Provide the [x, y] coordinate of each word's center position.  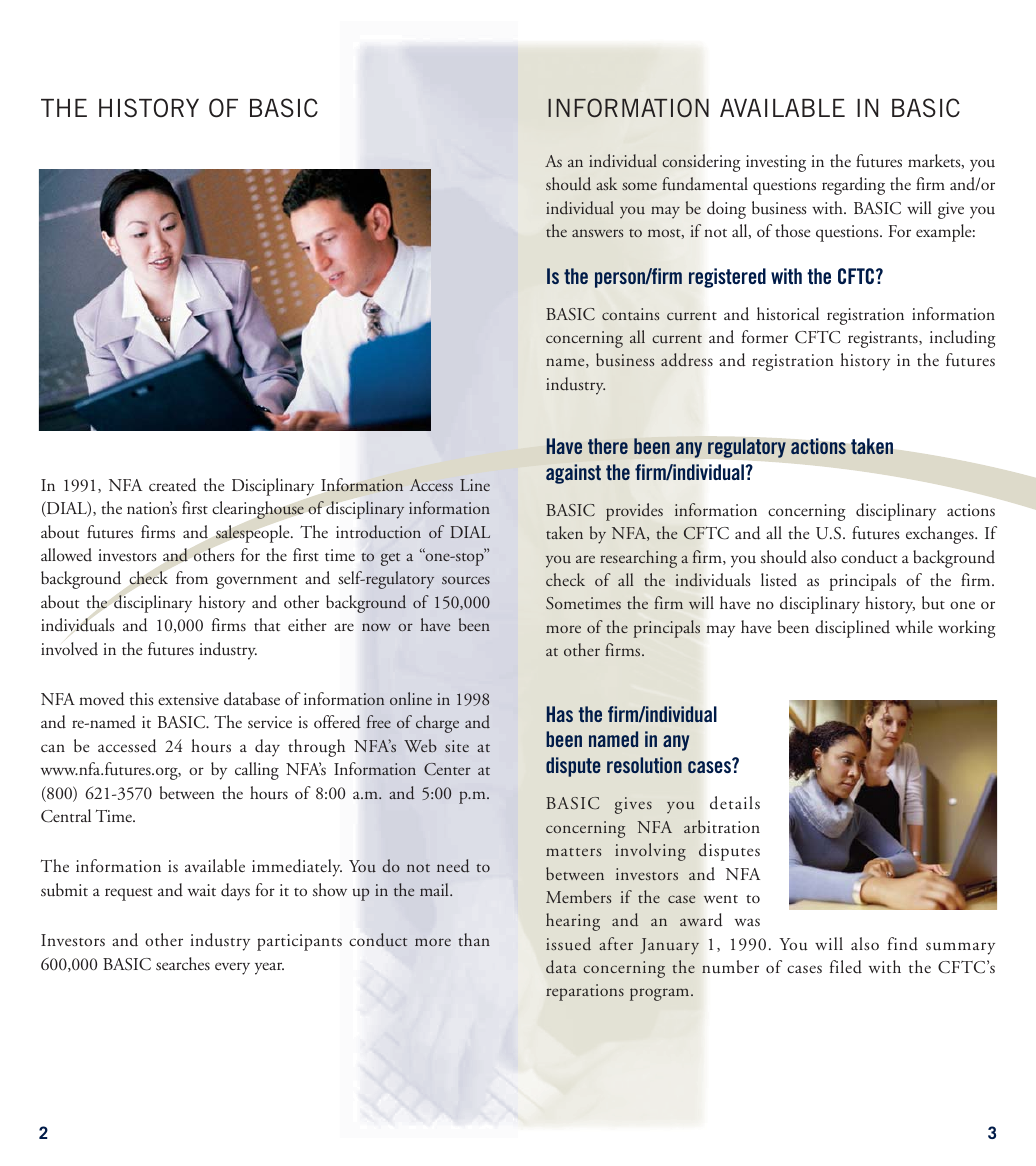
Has [560, 714]
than [474, 939]
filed [846, 967]
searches [183, 964]
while [914, 626]
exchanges [941, 535]
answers [597, 233]
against [573, 474]
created [173, 485]
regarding [853, 186]
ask [606, 183]
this [141, 699]
